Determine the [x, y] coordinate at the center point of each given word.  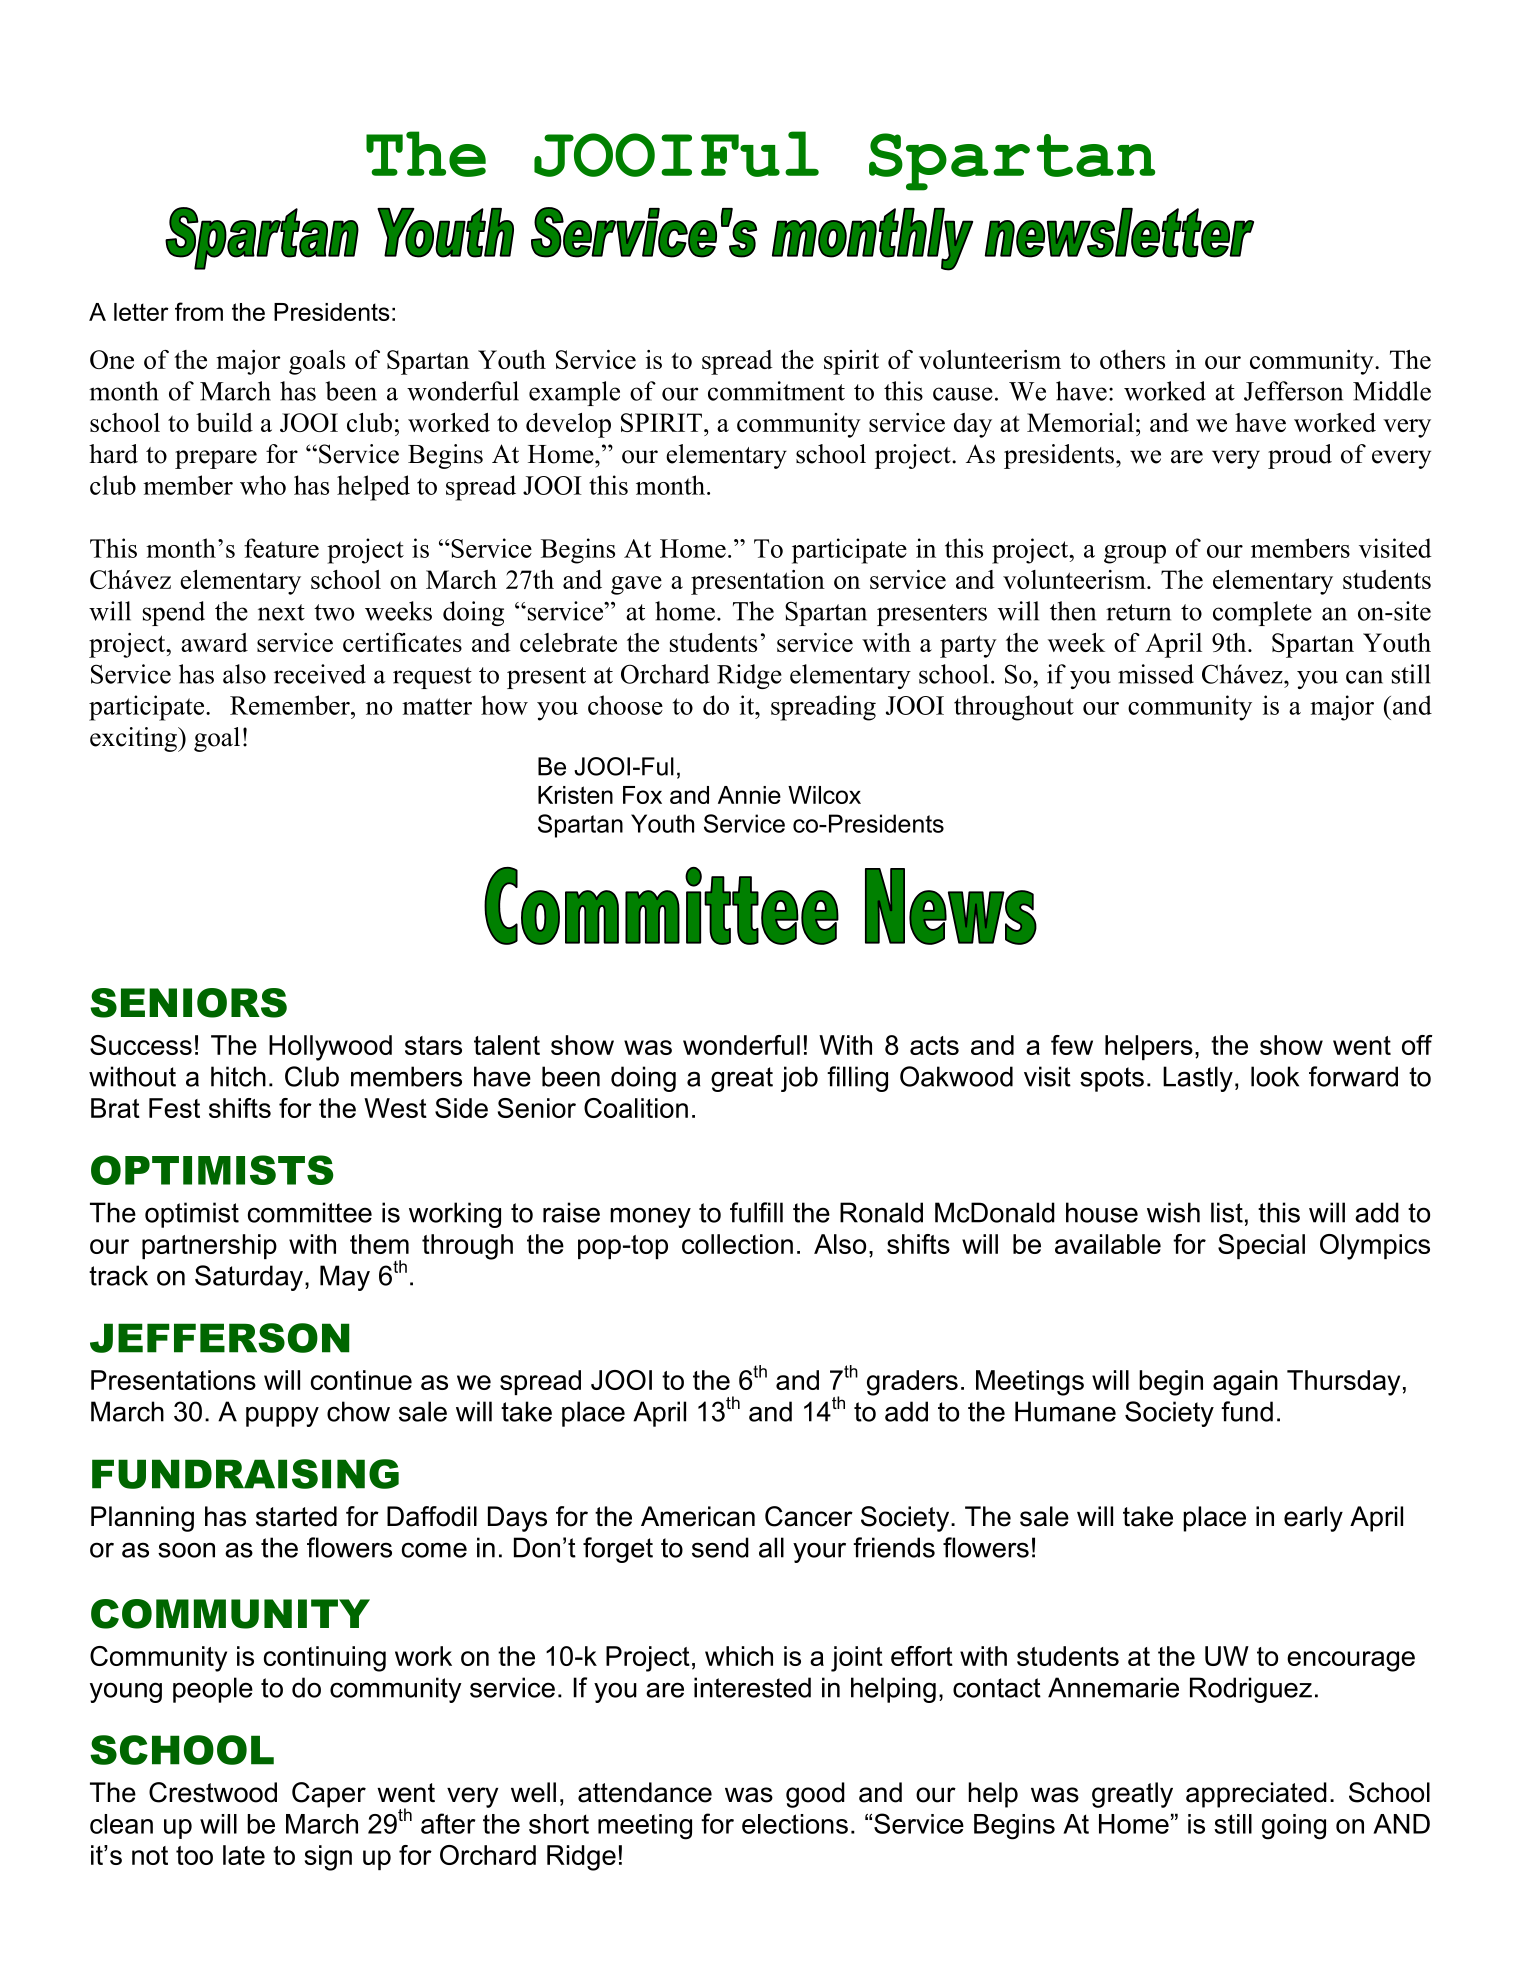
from [199, 311]
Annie [749, 795]
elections [795, 1824]
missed [1156, 674]
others [1132, 359]
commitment [776, 391]
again [1245, 1383]
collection [737, 1244]
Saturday [250, 1278]
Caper [329, 1795]
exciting [135, 739]
